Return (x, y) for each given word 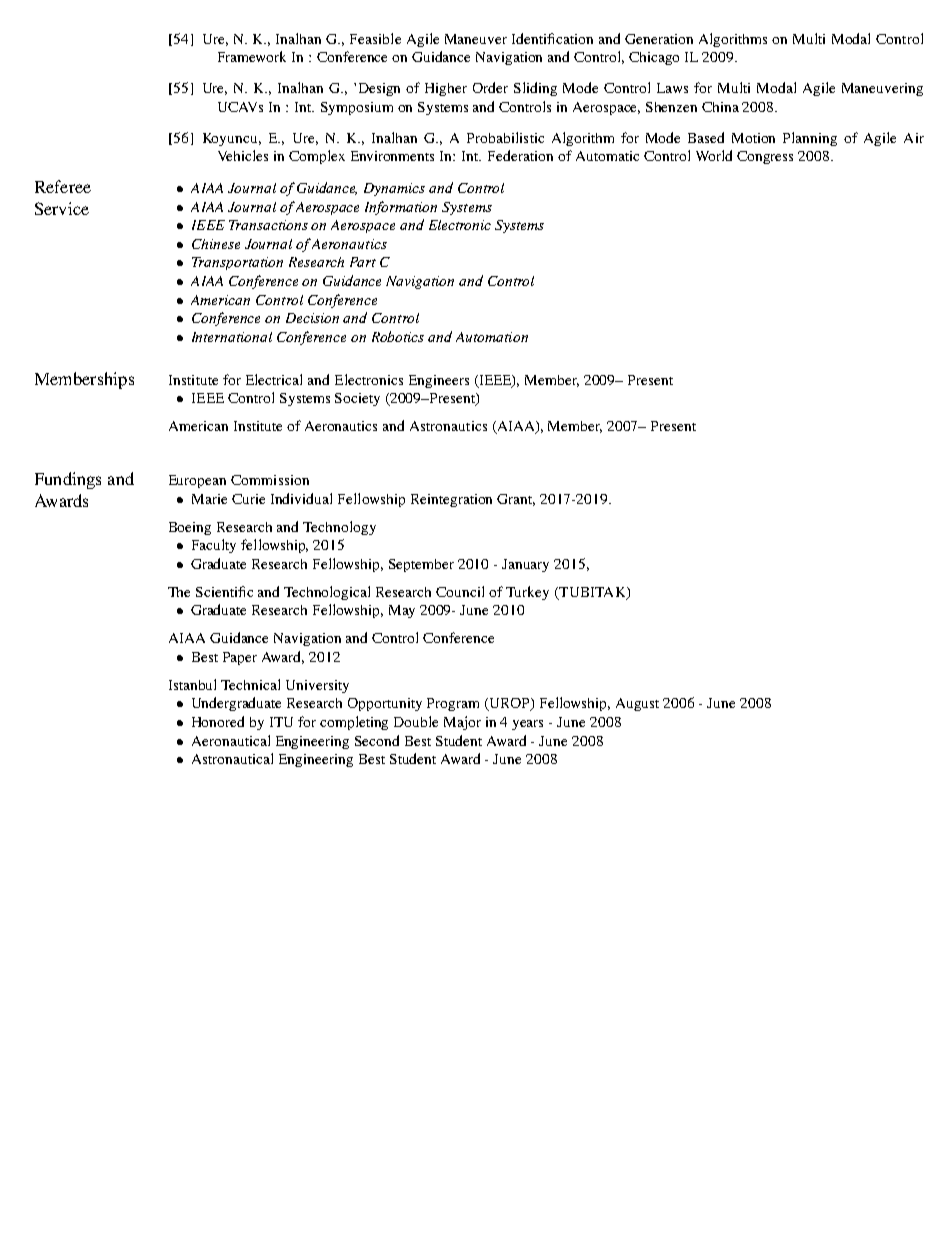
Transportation (237, 263)
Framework (252, 56)
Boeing (190, 528)
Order (490, 87)
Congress (765, 157)
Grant (516, 500)
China (720, 107)
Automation (492, 337)
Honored (218, 721)
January (525, 565)
